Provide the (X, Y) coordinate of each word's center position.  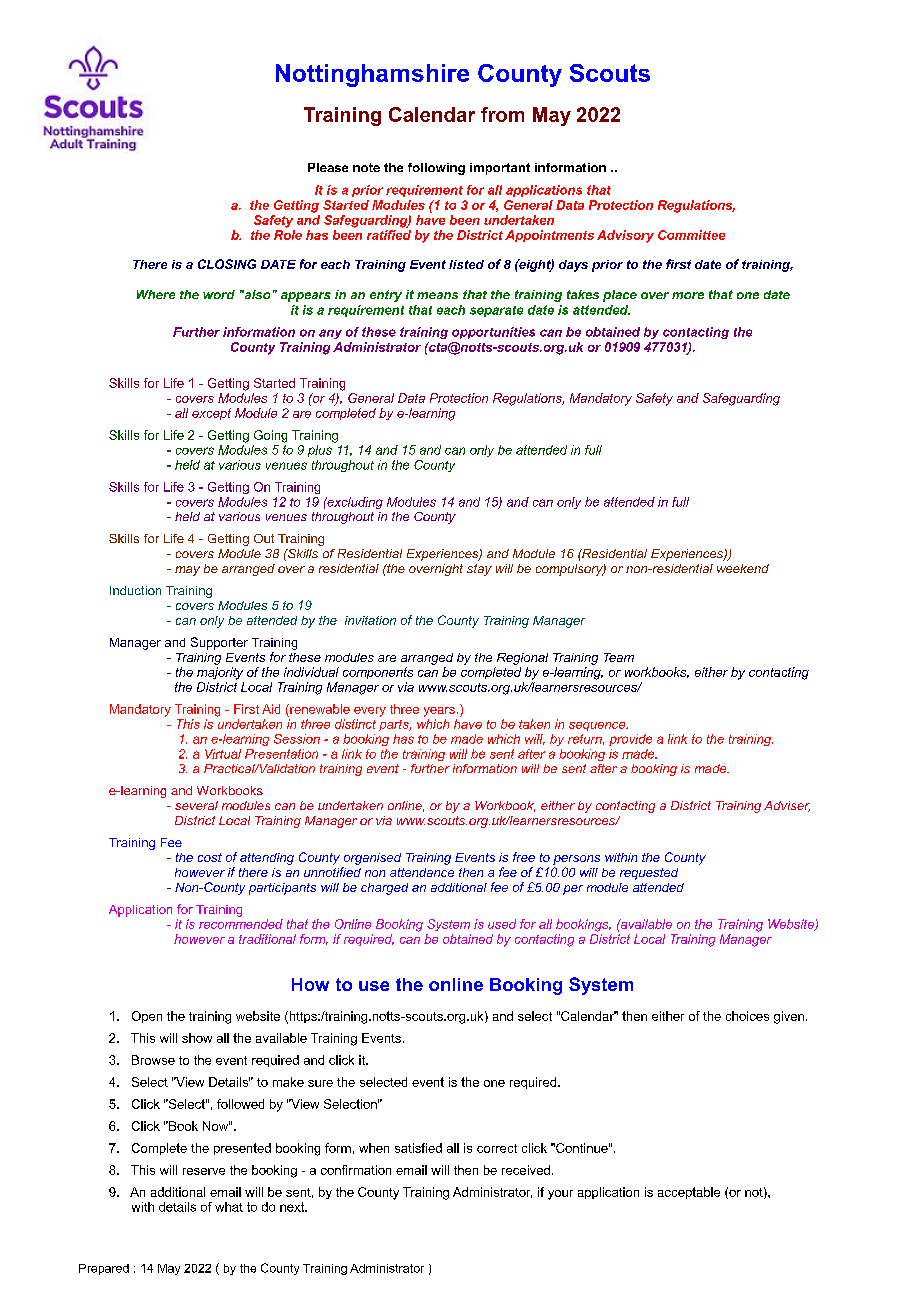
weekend (743, 568)
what (229, 1207)
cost (210, 857)
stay (479, 570)
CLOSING (227, 264)
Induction (135, 590)
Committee (691, 235)
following (436, 169)
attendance (422, 872)
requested (649, 874)
